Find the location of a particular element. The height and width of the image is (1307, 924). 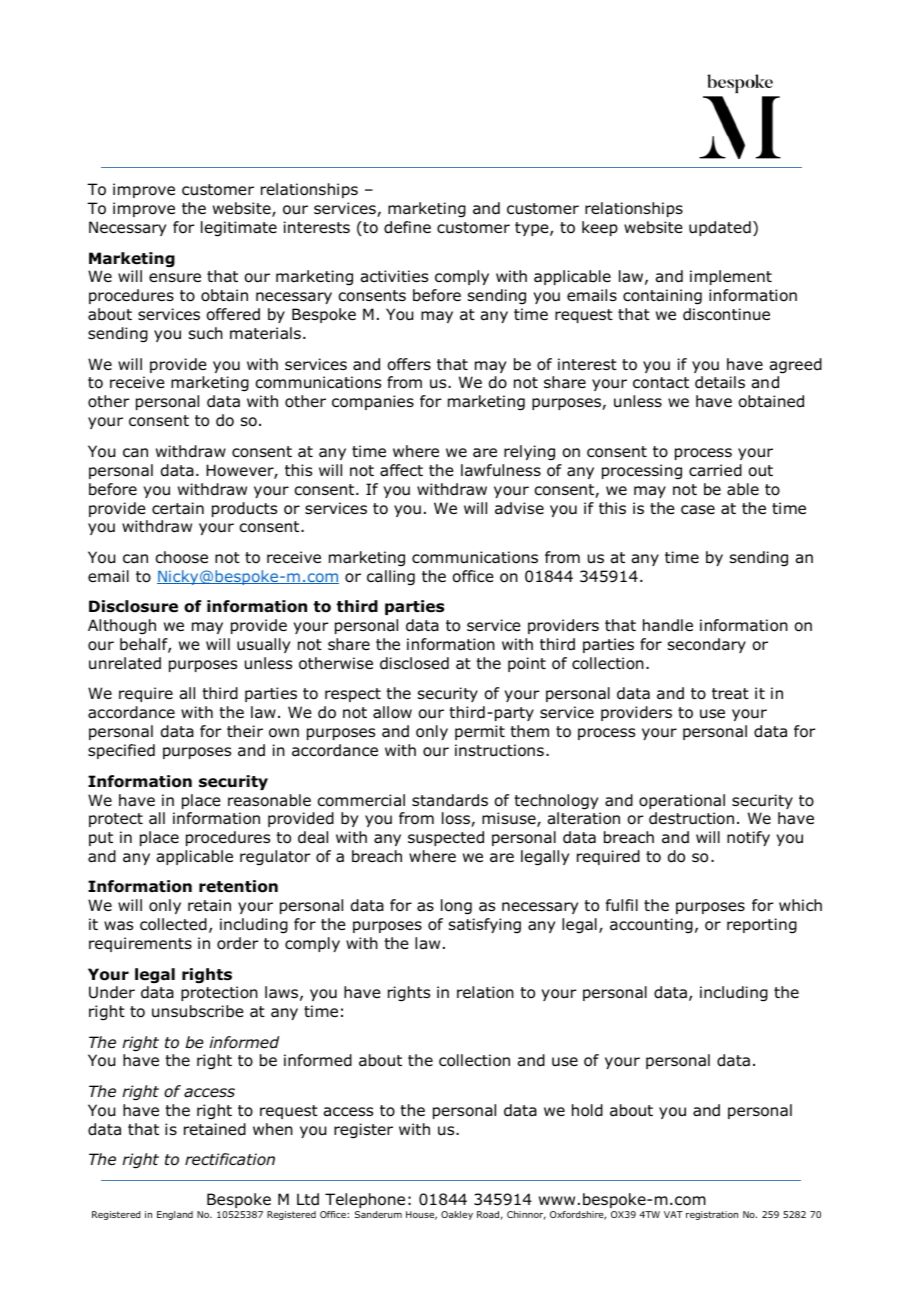

ensure is located at coordinates (175, 278).
